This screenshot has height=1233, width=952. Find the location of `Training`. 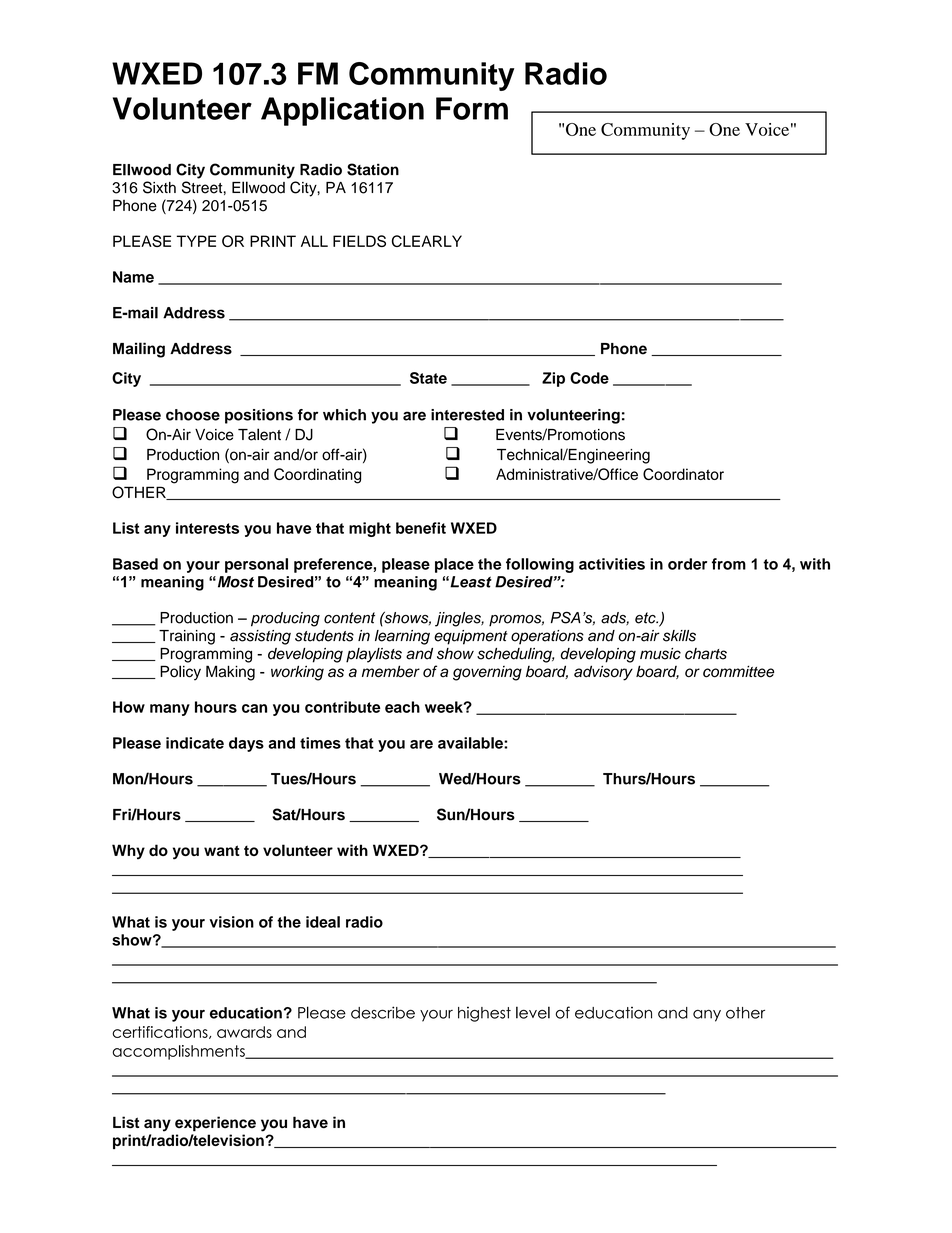

Training is located at coordinates (187, 637).
